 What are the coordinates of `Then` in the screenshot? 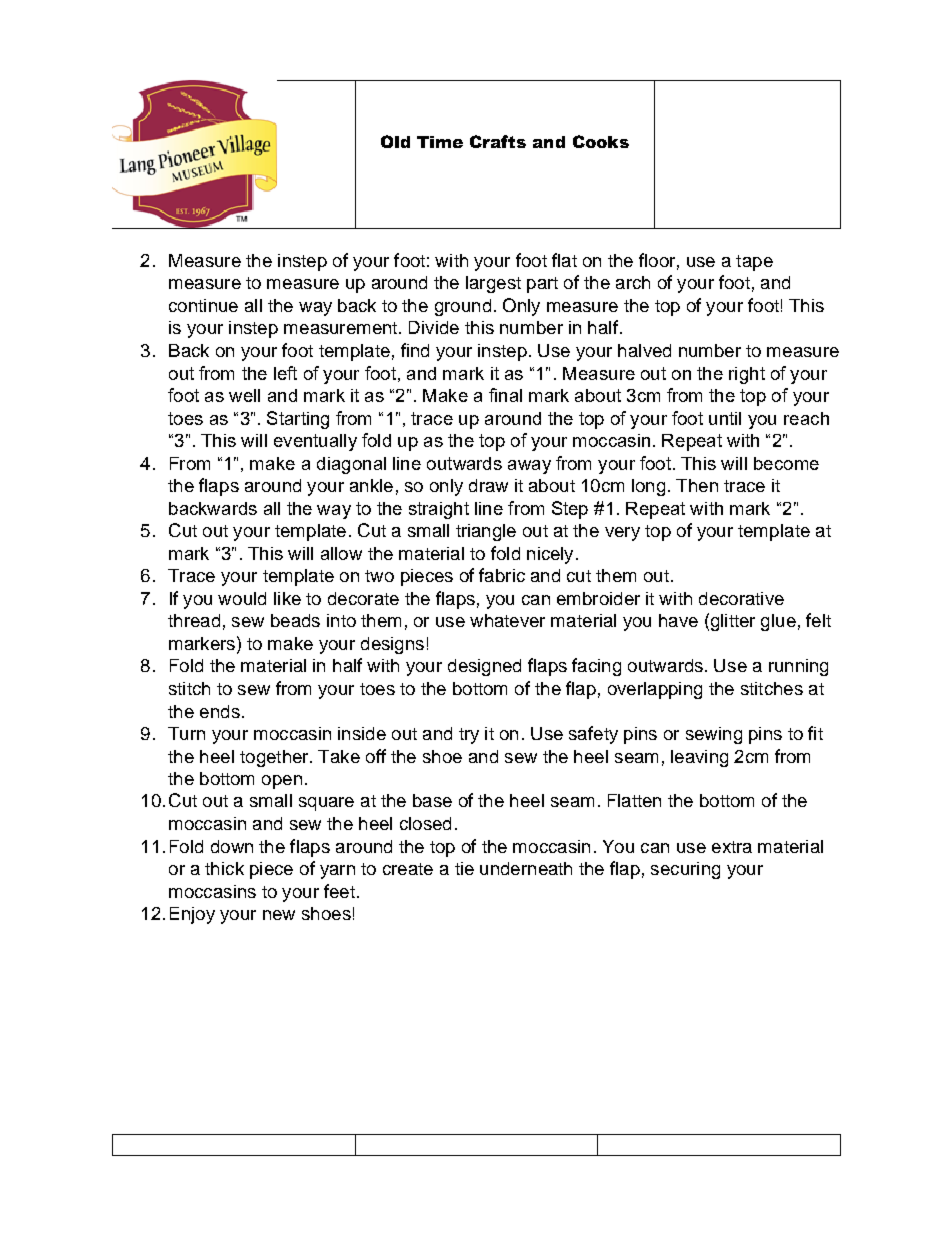 It's located at (697, 485).
